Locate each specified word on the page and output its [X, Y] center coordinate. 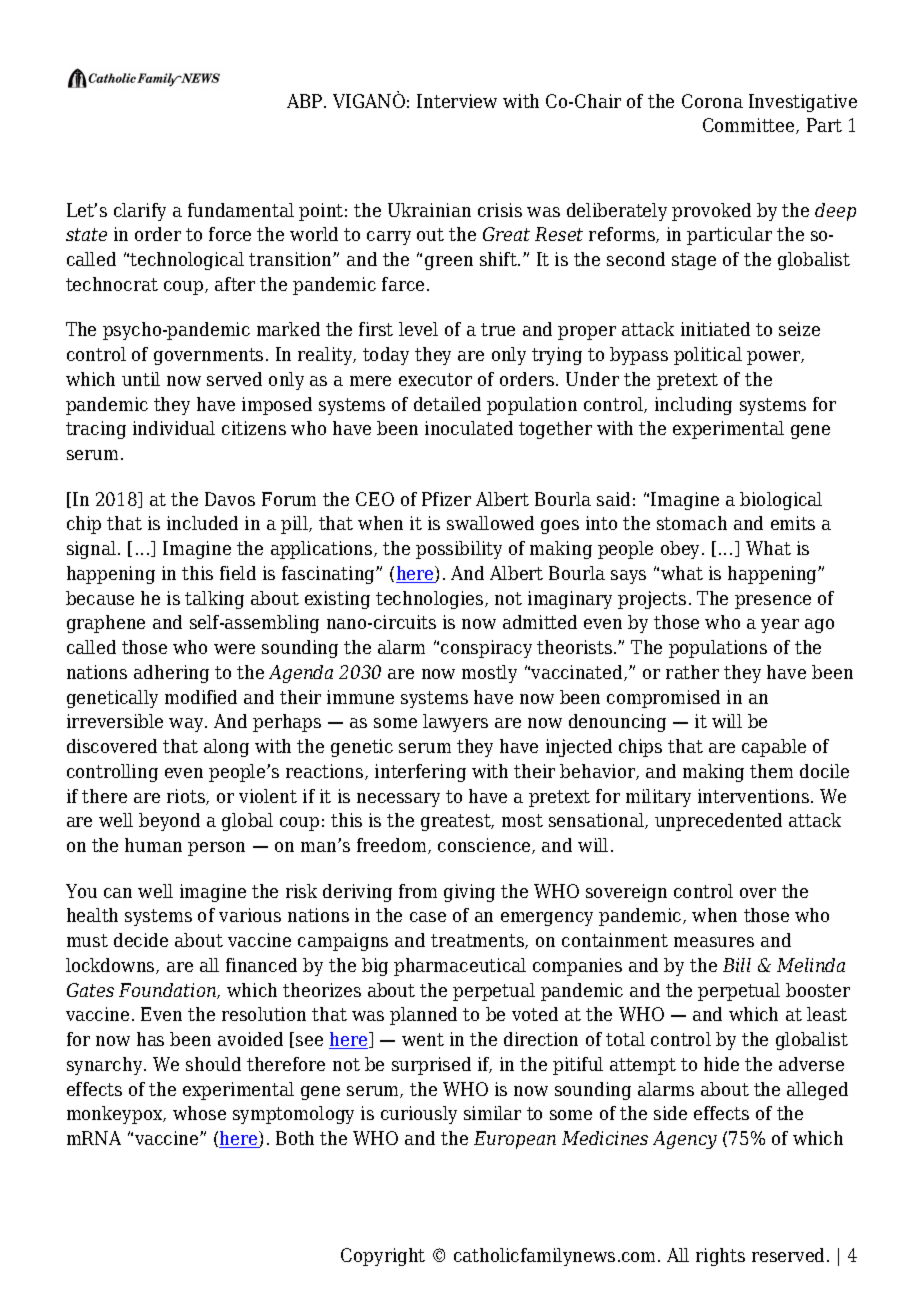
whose [199, 1113]
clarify [140, 212]
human [153, 845]
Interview [457, 101]
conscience [485, 846]
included [202, 523]
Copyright [383, 1257]
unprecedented [718, 822]
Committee [750, 126]
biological [781, 501]
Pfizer [446, 499]
